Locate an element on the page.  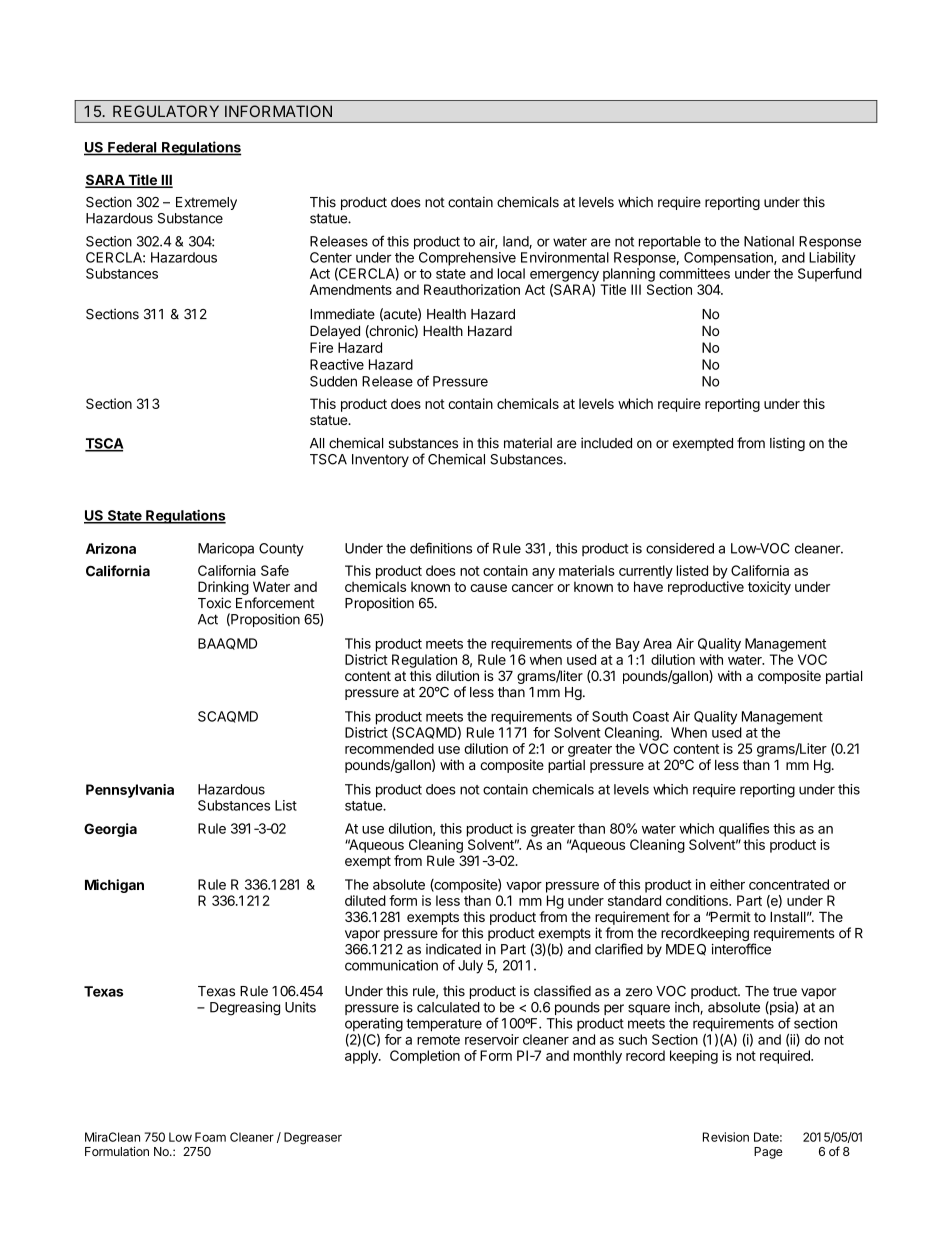
Fire is located at coordinates (321, 347).
